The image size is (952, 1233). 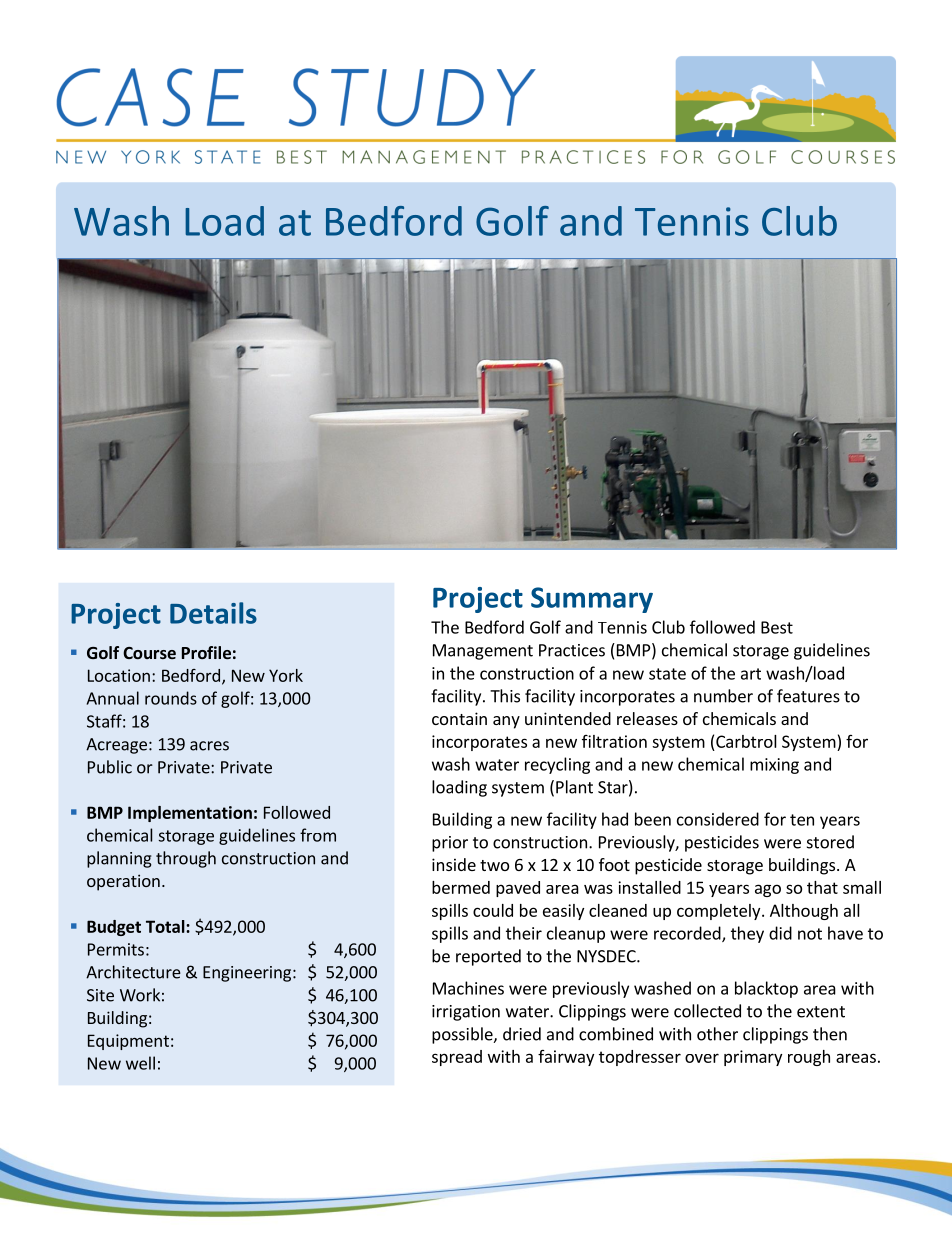 I want to click on acres, so click(x=209, y=746).
